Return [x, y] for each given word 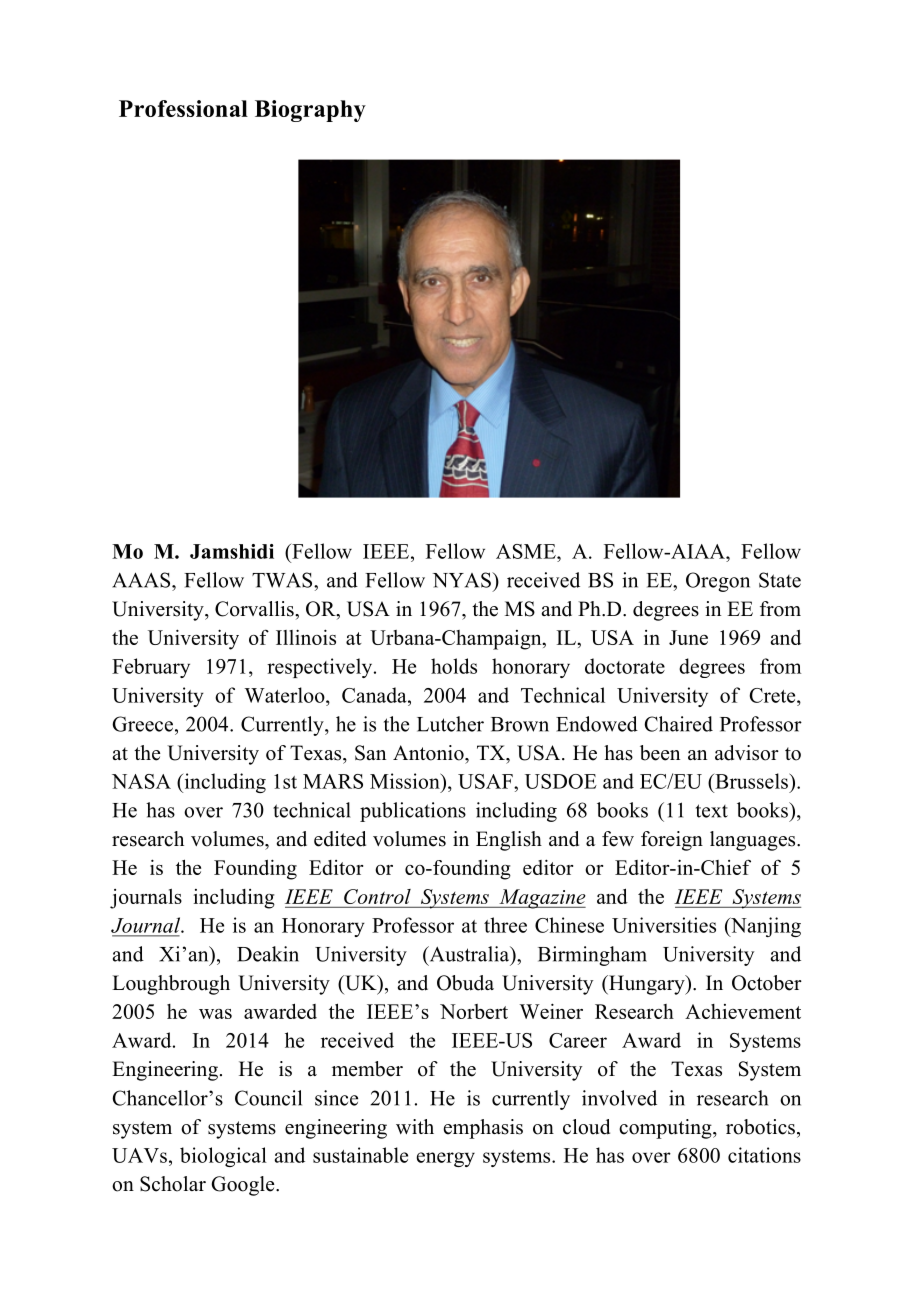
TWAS [283, 580]
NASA [141, 781]
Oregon [718, 582]
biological [223, 1157]
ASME [527, 551]
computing [666, 1129]
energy [446, 1159]
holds [454, 666]
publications [413, 812]
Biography [310, 111]
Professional [183, 108]
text [712, 811]
